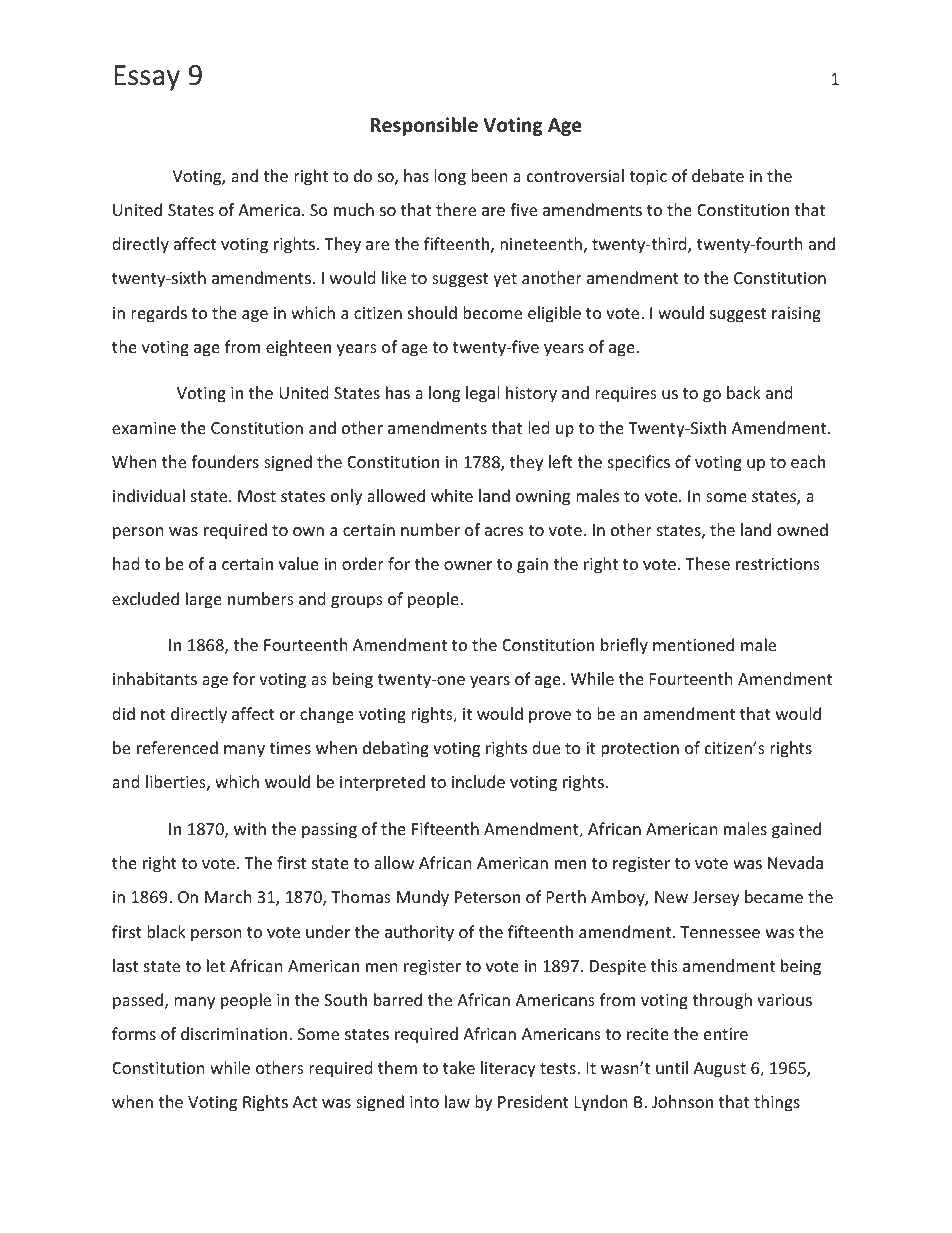  Describe the element at coordinates (718, 175) in the image. I see `debate` at that location.
